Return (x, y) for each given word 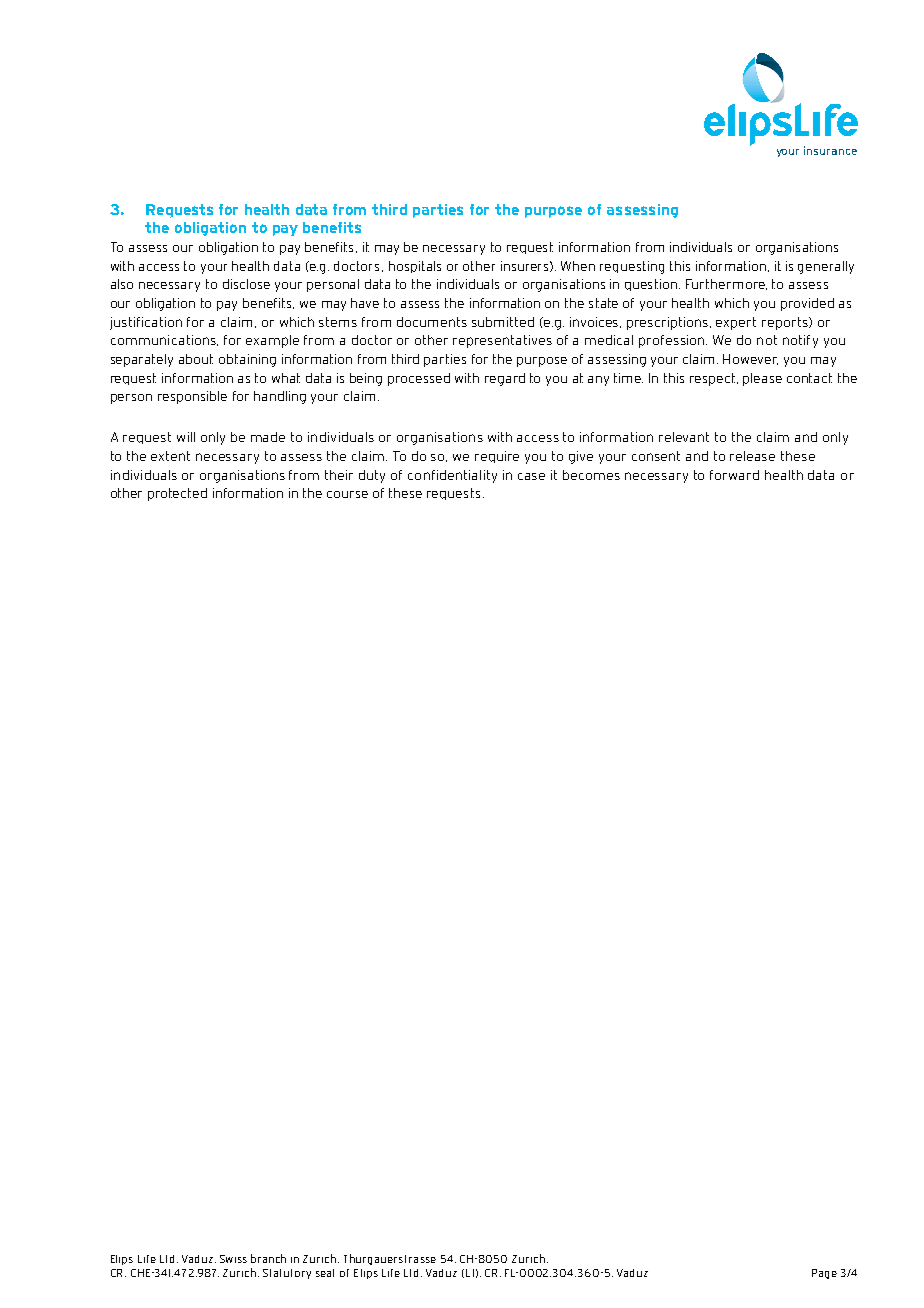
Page (824, 1274)
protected (177, 494)
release (752, 456)
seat (325, 1273)
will (186, 437)
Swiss (233, 1259)
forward (734, 475)
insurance (830, 150)
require (497, 457)
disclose (246, 284)
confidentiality (452, 476)
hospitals (415, 267)
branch (268, 1258)
